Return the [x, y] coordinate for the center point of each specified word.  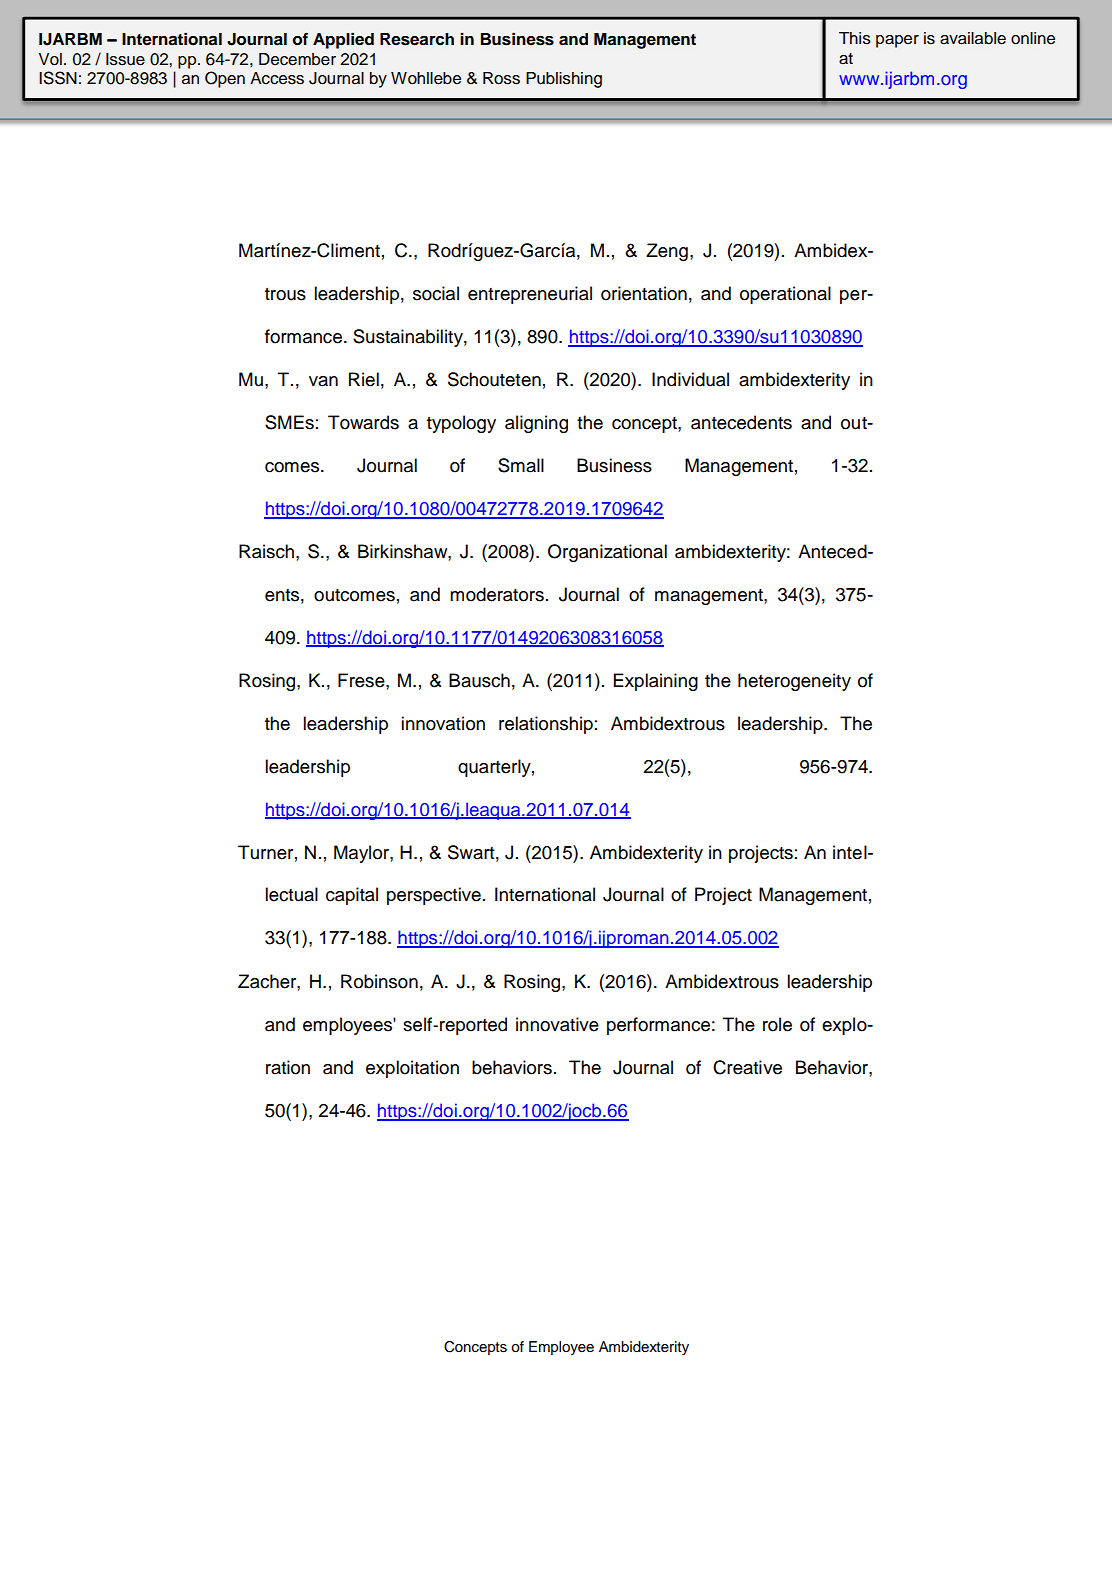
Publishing [564, 80]
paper [897, 41]
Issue [125, 59]
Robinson [379, 981]
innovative [557, 1024]
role [777, 1024]
